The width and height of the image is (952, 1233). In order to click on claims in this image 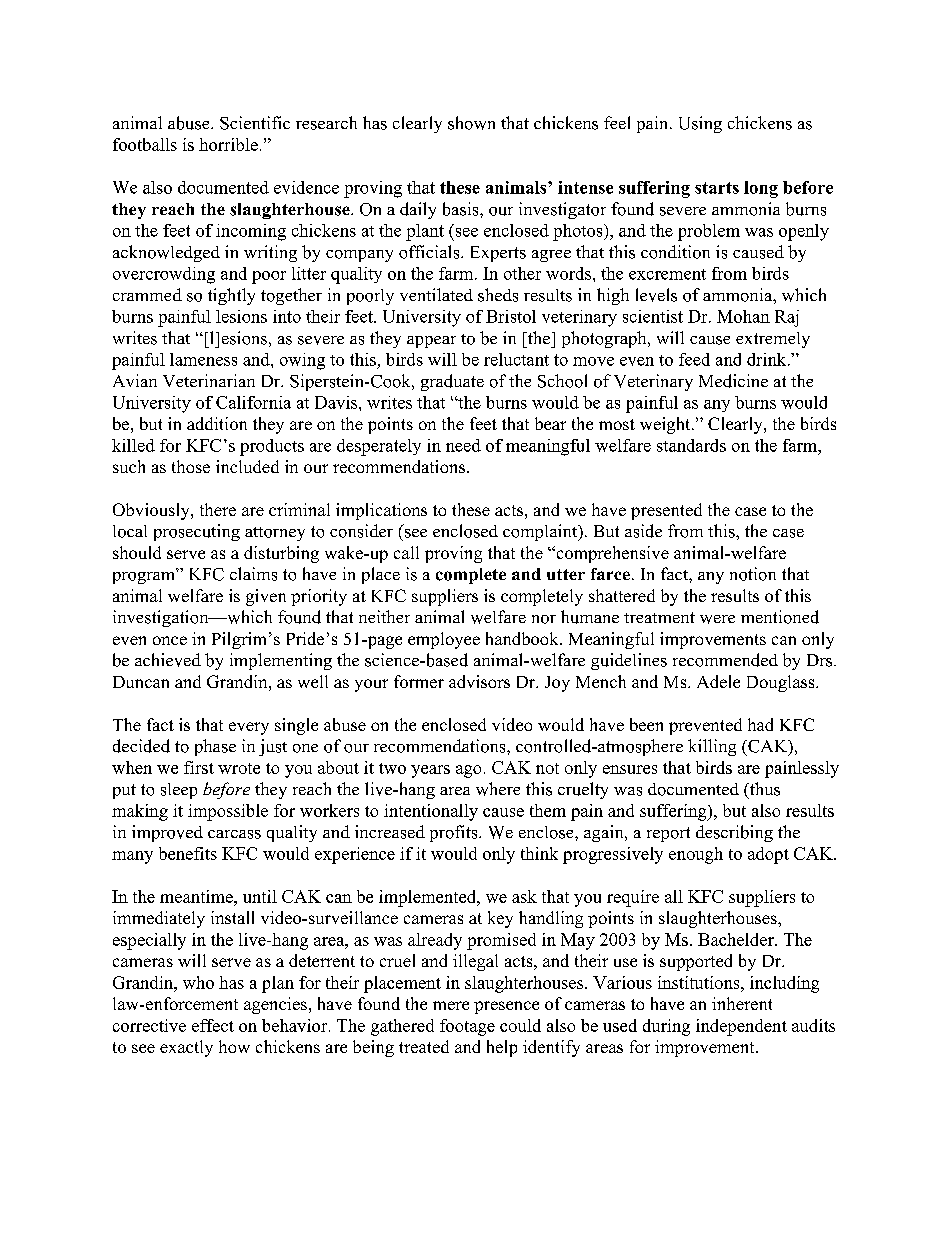, I will do `click(253, 574)`.
